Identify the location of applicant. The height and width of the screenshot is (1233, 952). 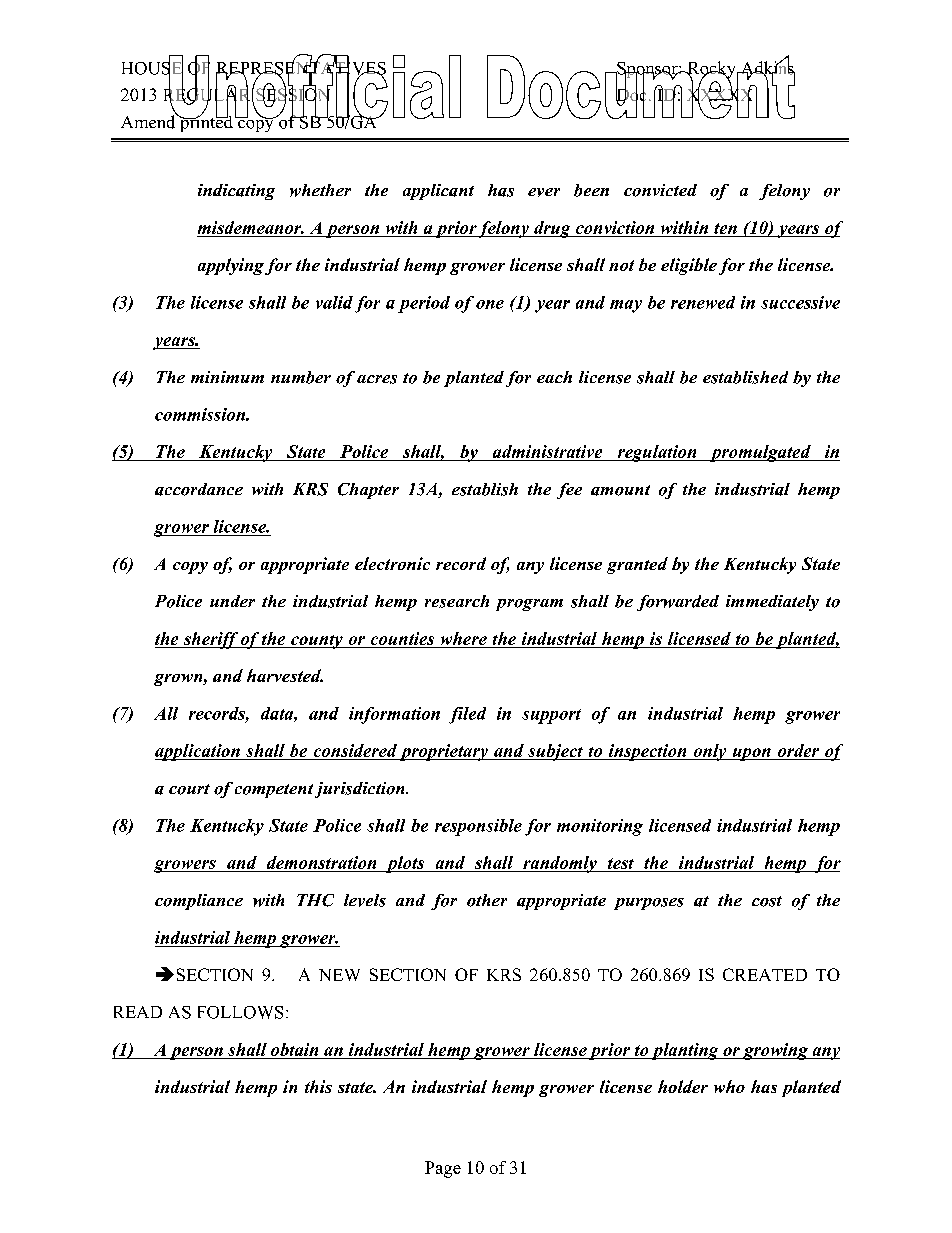
(438, 192).
